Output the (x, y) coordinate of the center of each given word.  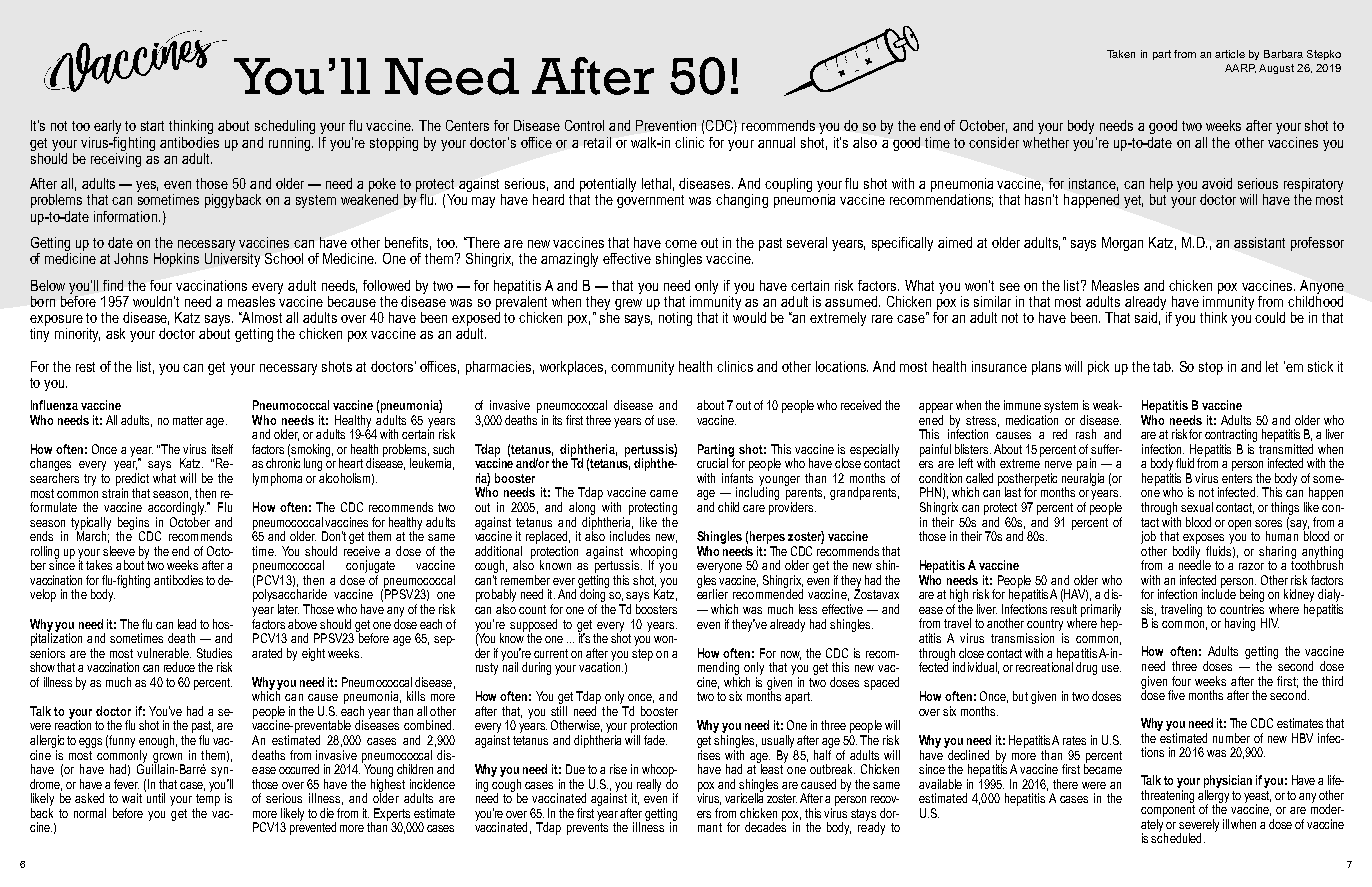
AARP (1240, 68)
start (152, 126)
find (113, 285)
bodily (1188, 553)
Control (584, 125)
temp (208, 798)
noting (675, 319)
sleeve (119, 551)
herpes (767, 537)
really (649, 785)
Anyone (1322, 288)
